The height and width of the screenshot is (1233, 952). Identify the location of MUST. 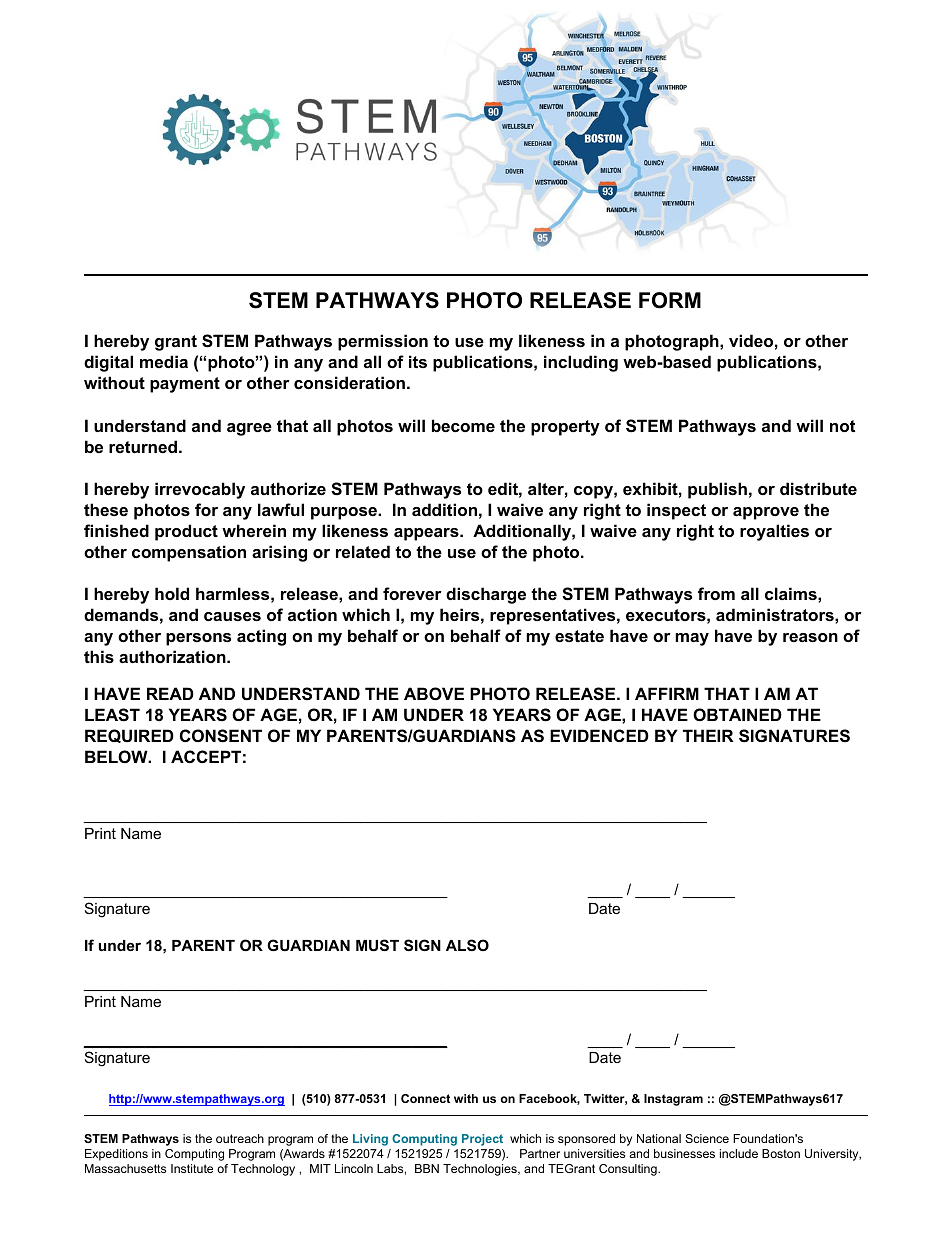
(377, 945).
